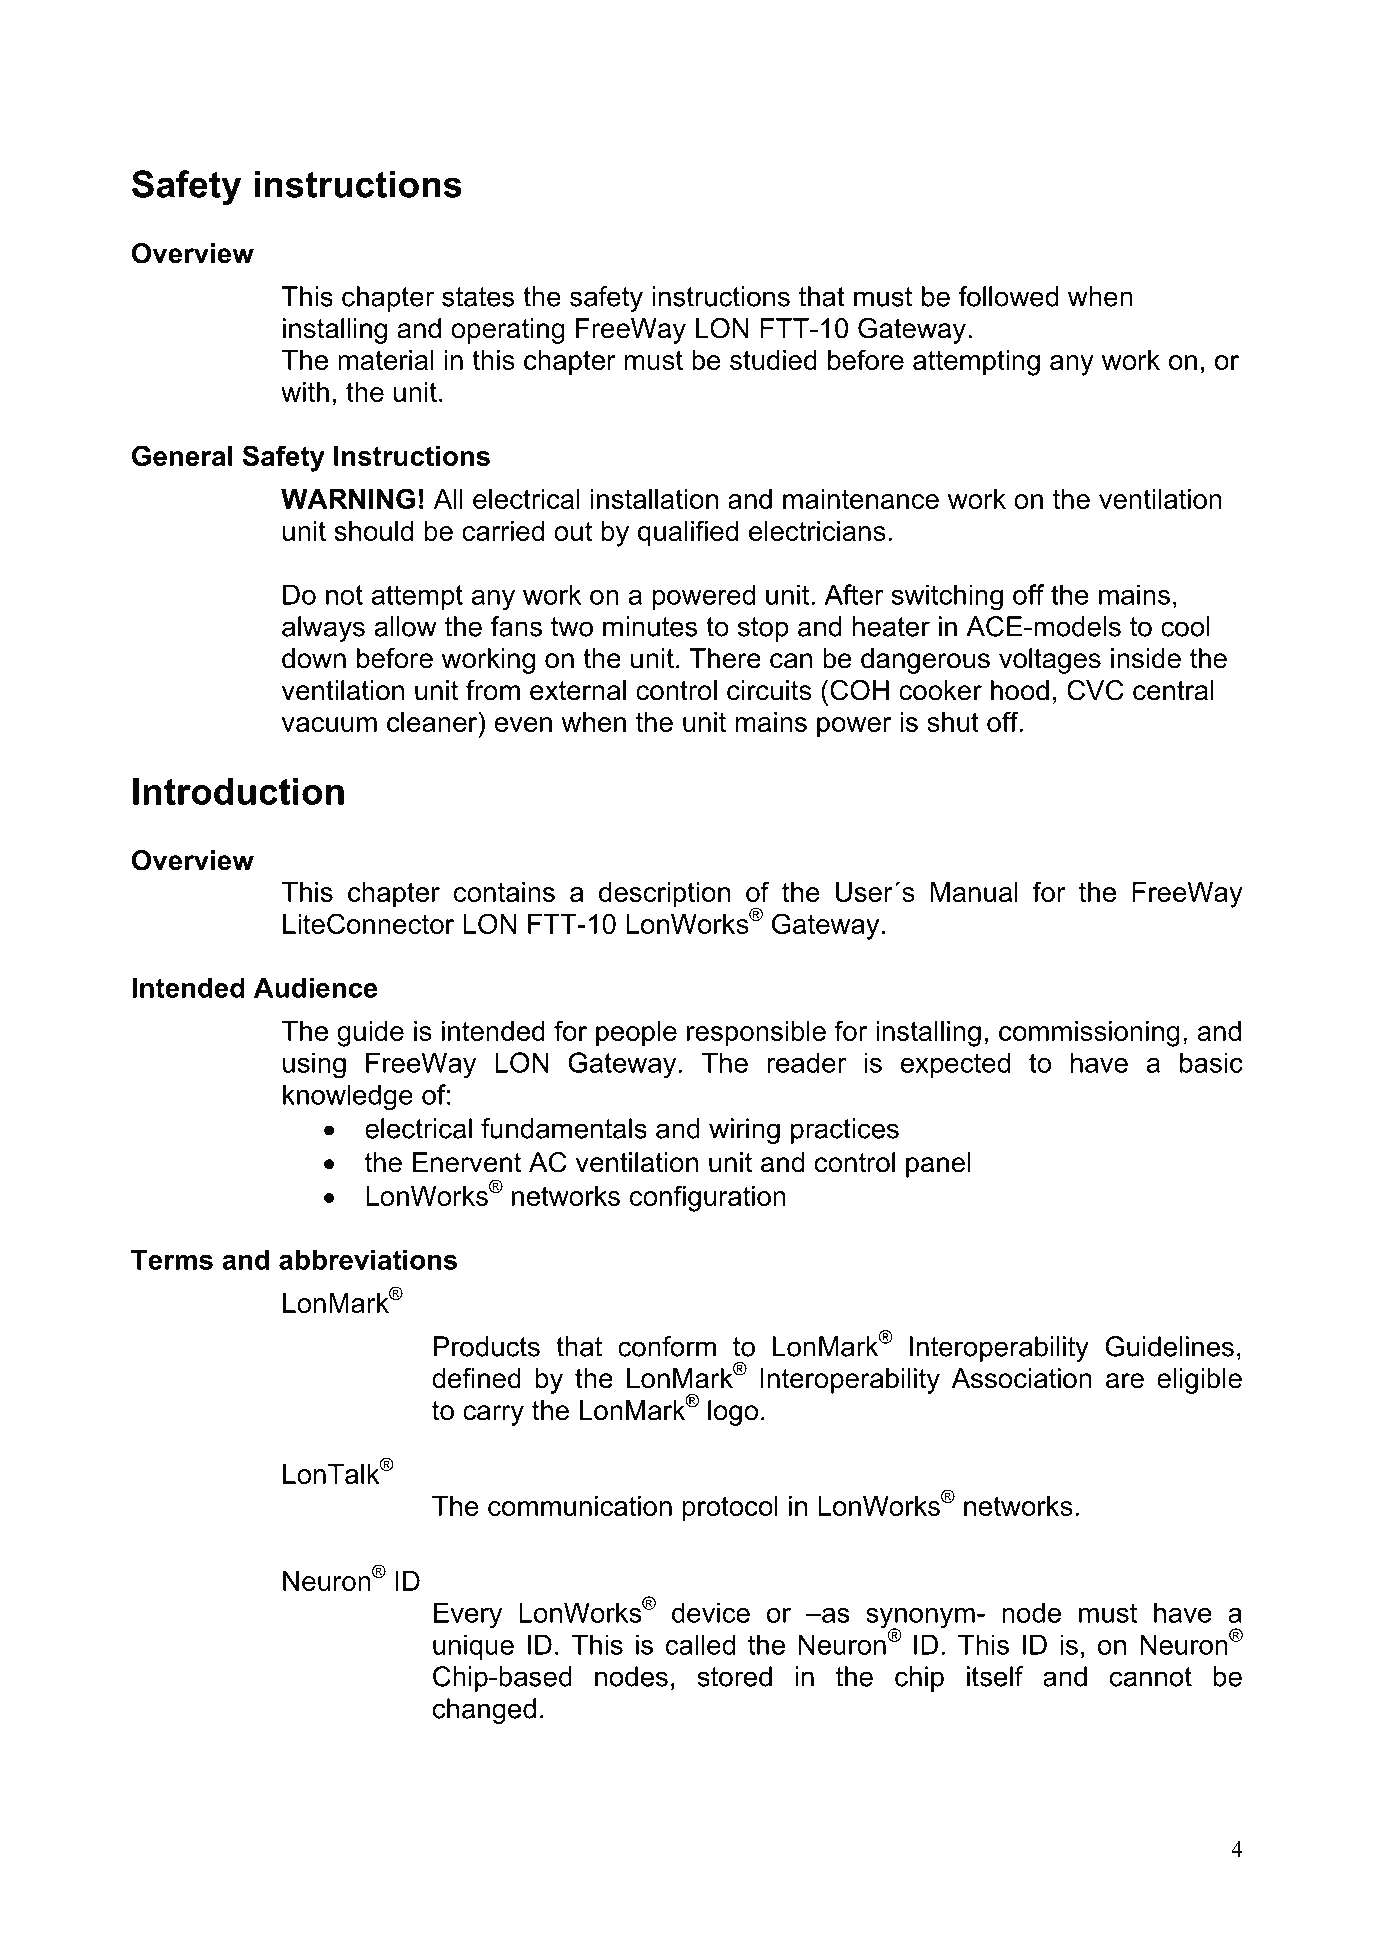 The image size is (1373, 1944). Describe the element at coordinates (1151, 1677) in the screenshot. I see `cannot` at that location.
